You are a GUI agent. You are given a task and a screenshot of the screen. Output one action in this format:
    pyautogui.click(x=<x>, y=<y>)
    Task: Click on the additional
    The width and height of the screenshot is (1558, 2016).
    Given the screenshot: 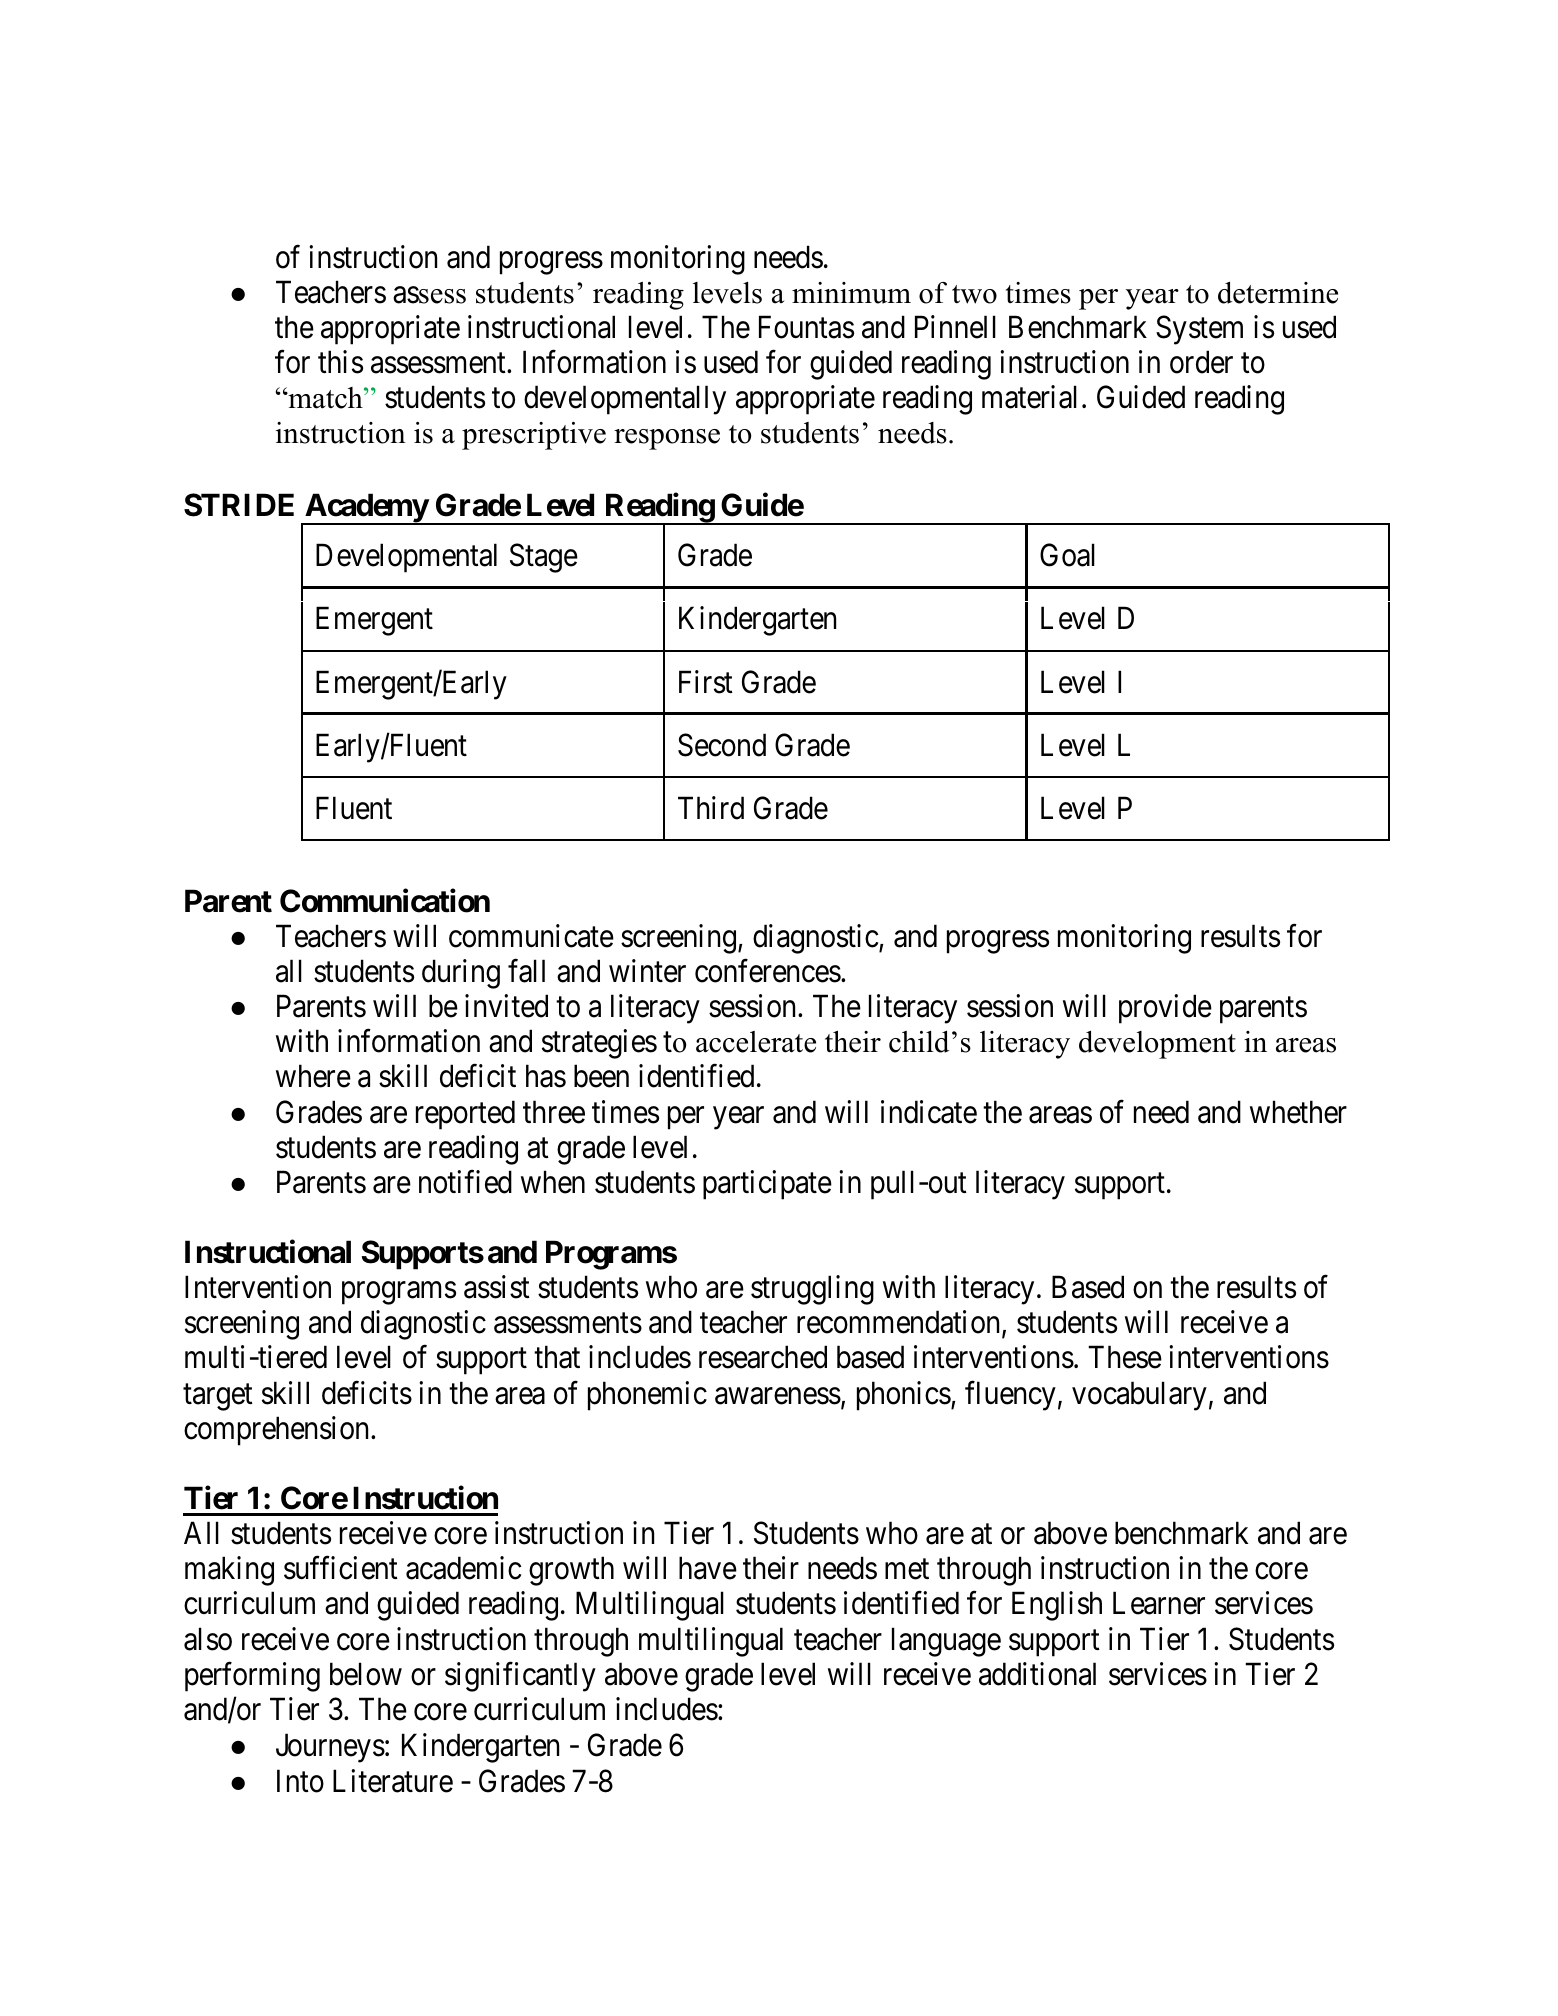 What is the action you would take?
    pyautogui.click(x=1037, y=1674)
